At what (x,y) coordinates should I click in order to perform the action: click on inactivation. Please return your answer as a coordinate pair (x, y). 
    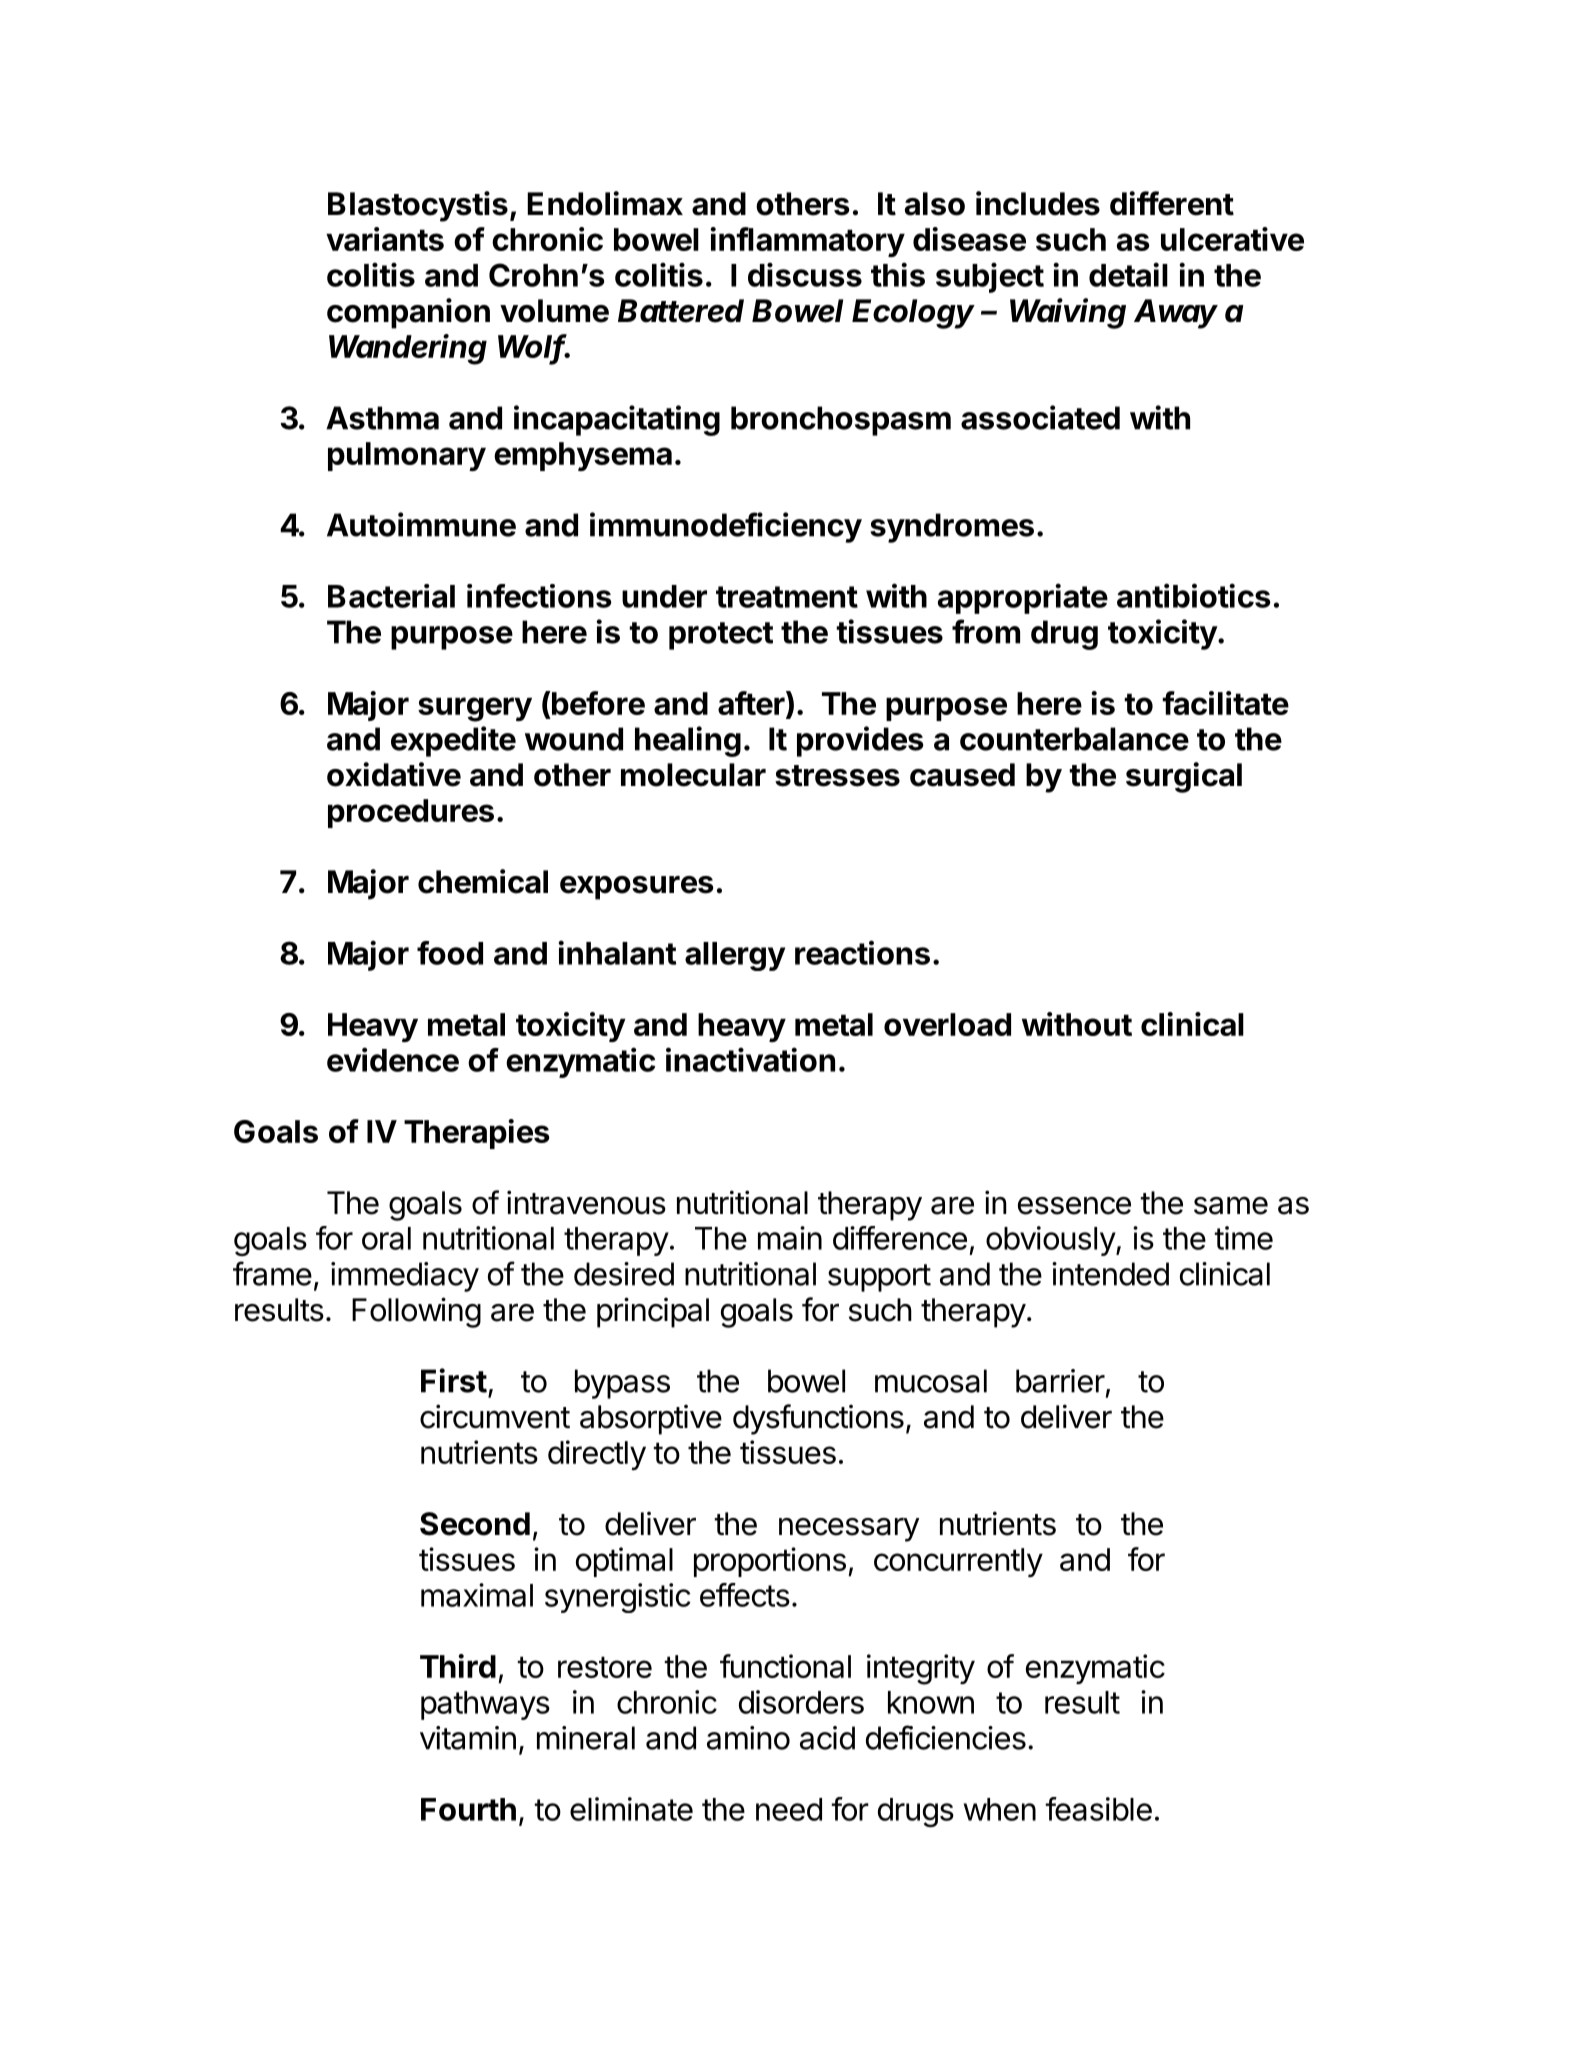
    Looking at the image, I should click on (750, 1059).
